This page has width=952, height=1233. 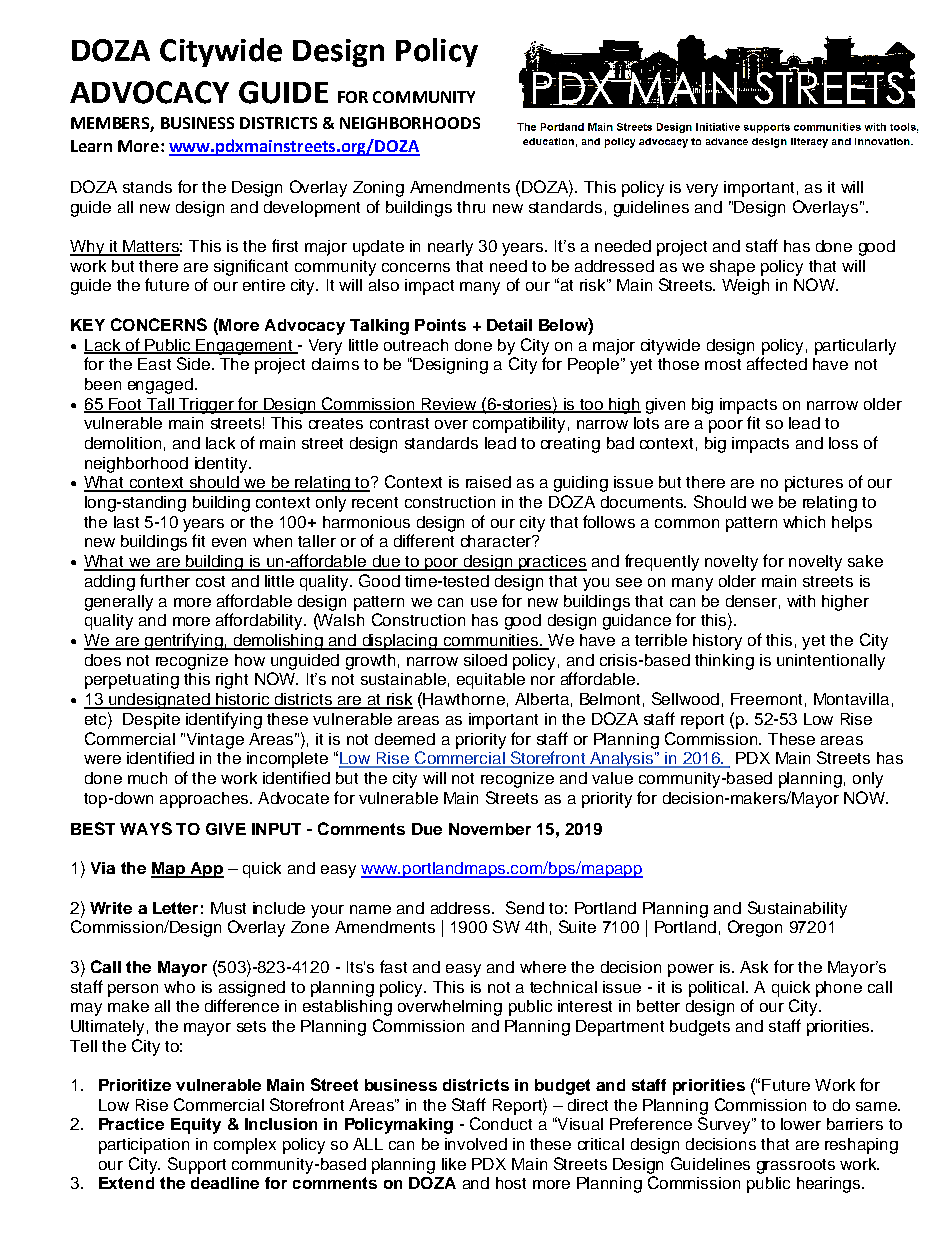 What do you see at coordinates (126, 522) in the page?
I see `last` at bounding box center [126, 522].
